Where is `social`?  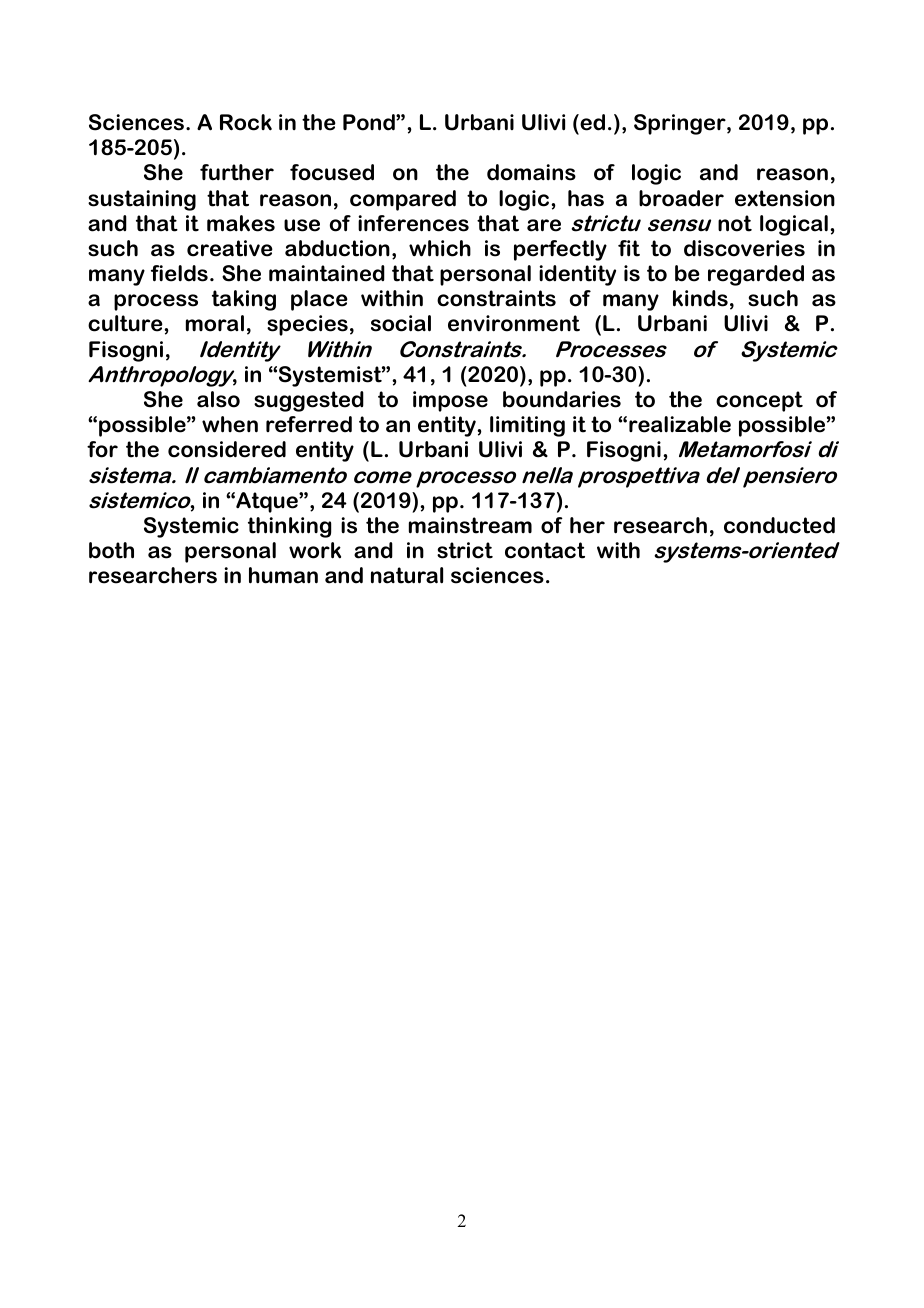 social is located at coordinates (401, 323).
